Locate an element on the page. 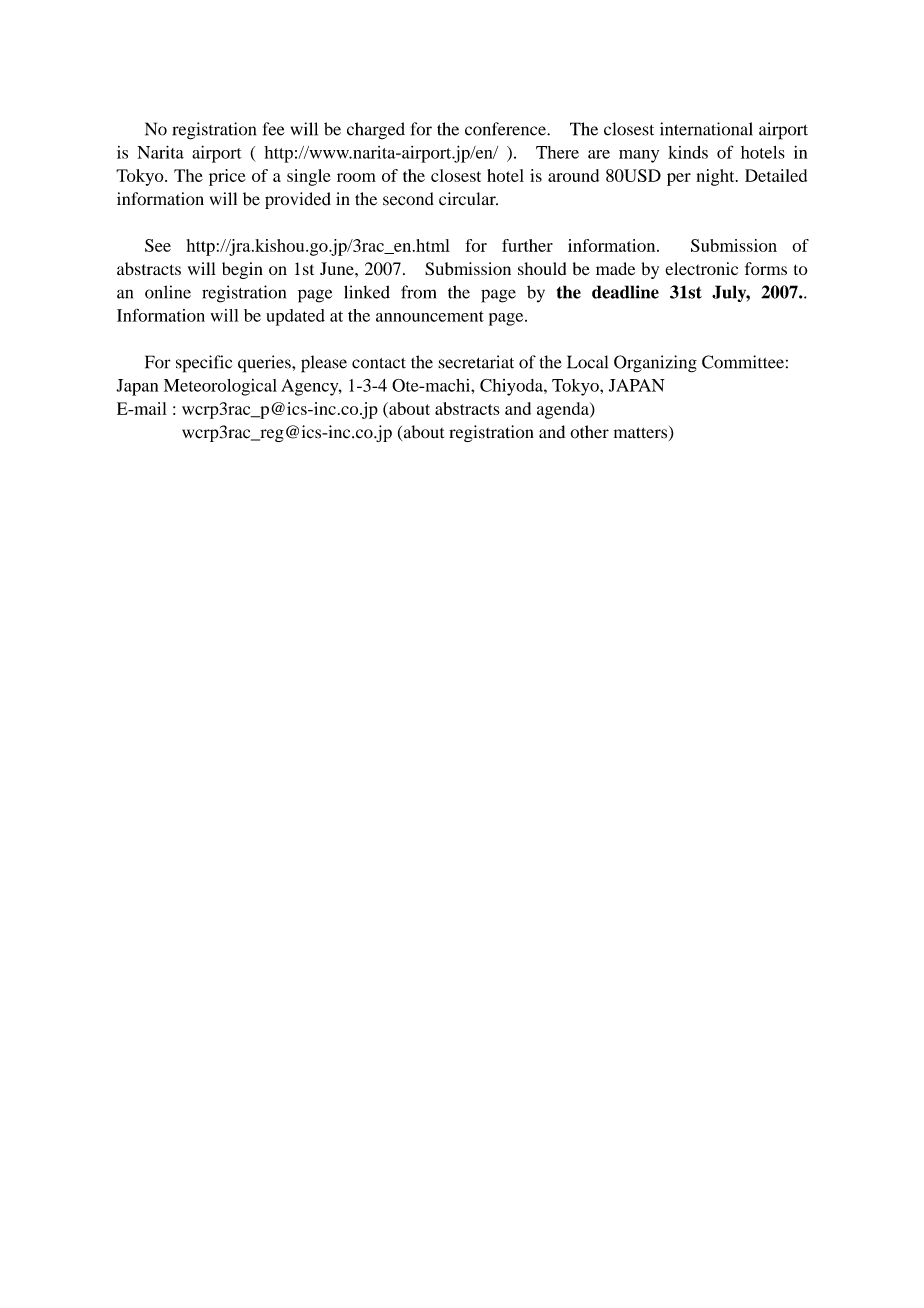  conference is located at coordinates (506, 129).
